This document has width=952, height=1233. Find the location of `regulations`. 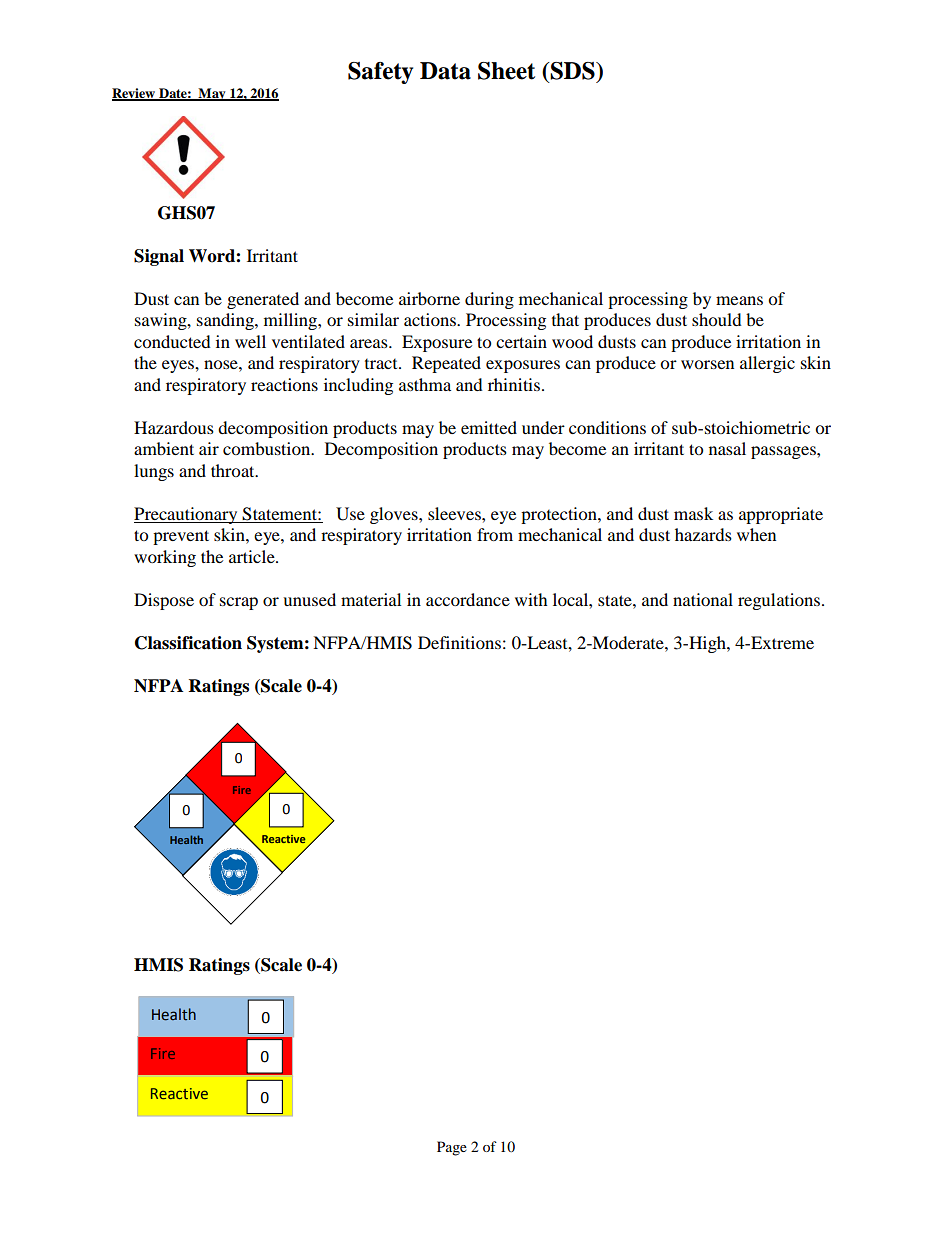

regulations is located at coordinates (780, 601).
